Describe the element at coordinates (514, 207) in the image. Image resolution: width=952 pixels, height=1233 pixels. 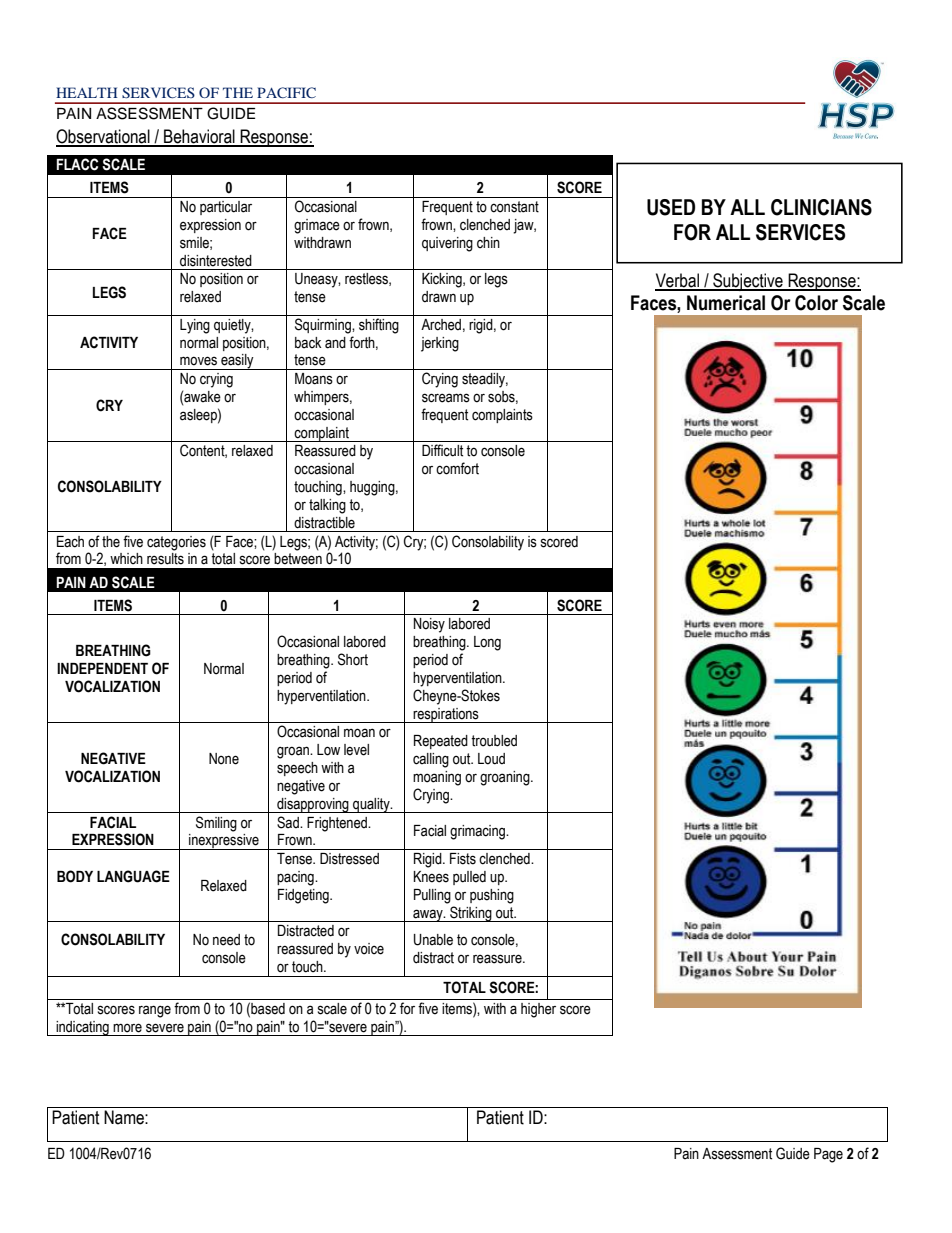
I see `constant` at that location.
